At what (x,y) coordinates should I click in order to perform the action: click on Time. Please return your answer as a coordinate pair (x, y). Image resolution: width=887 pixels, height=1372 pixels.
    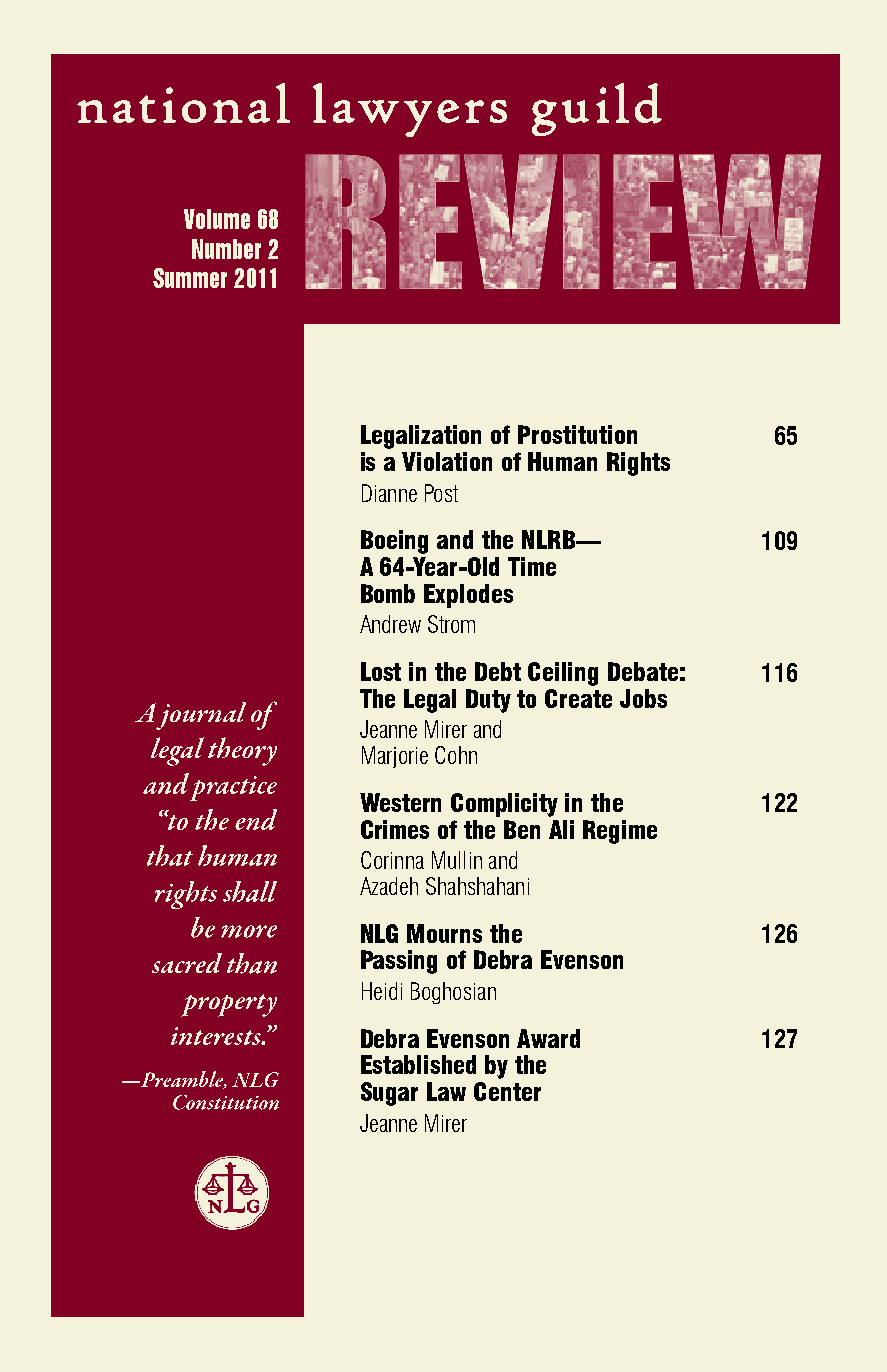
    Looking at the image, I should click on (532, 566).
